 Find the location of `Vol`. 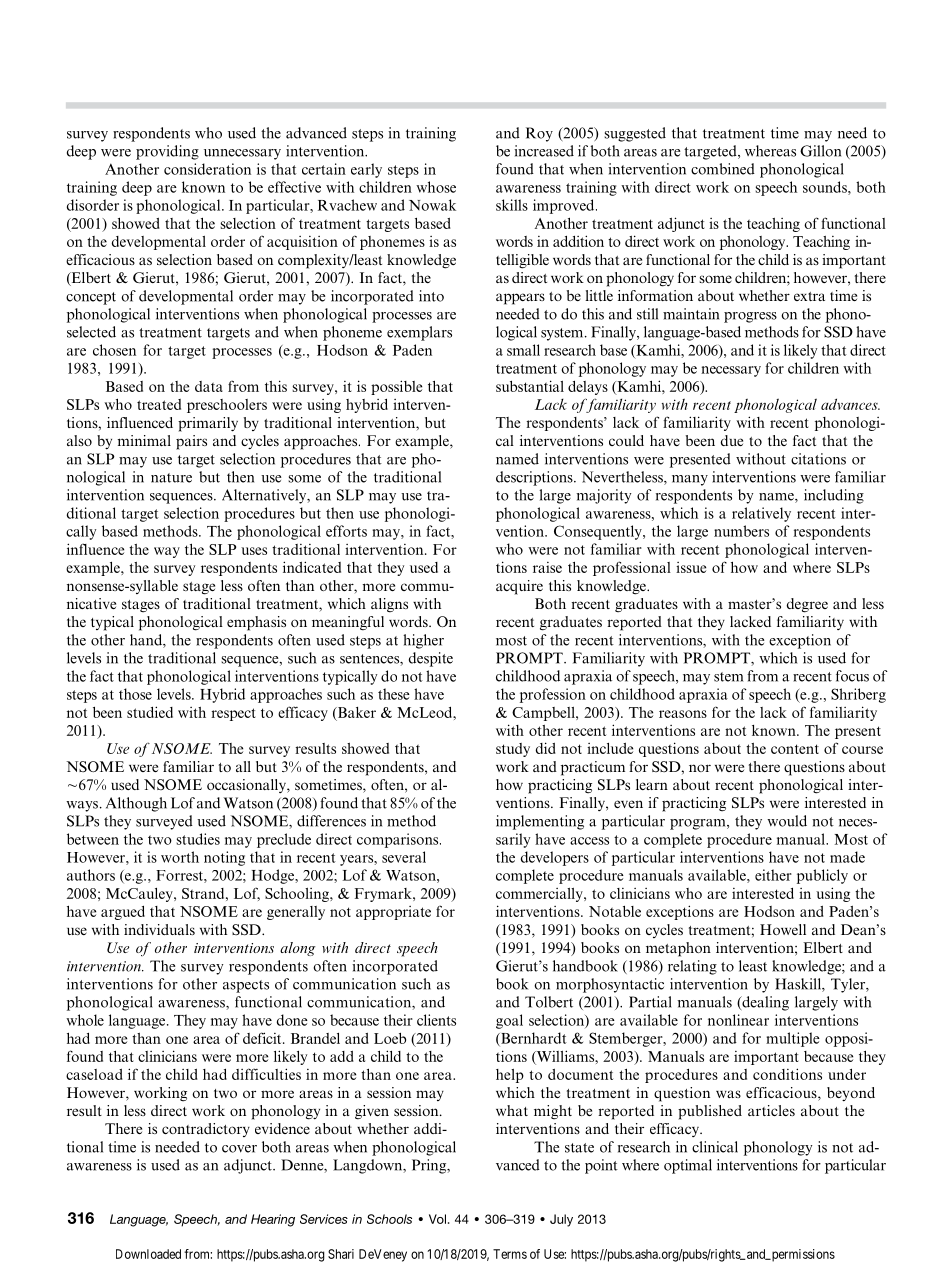

Vol is located at coordinates (437, 1219).
